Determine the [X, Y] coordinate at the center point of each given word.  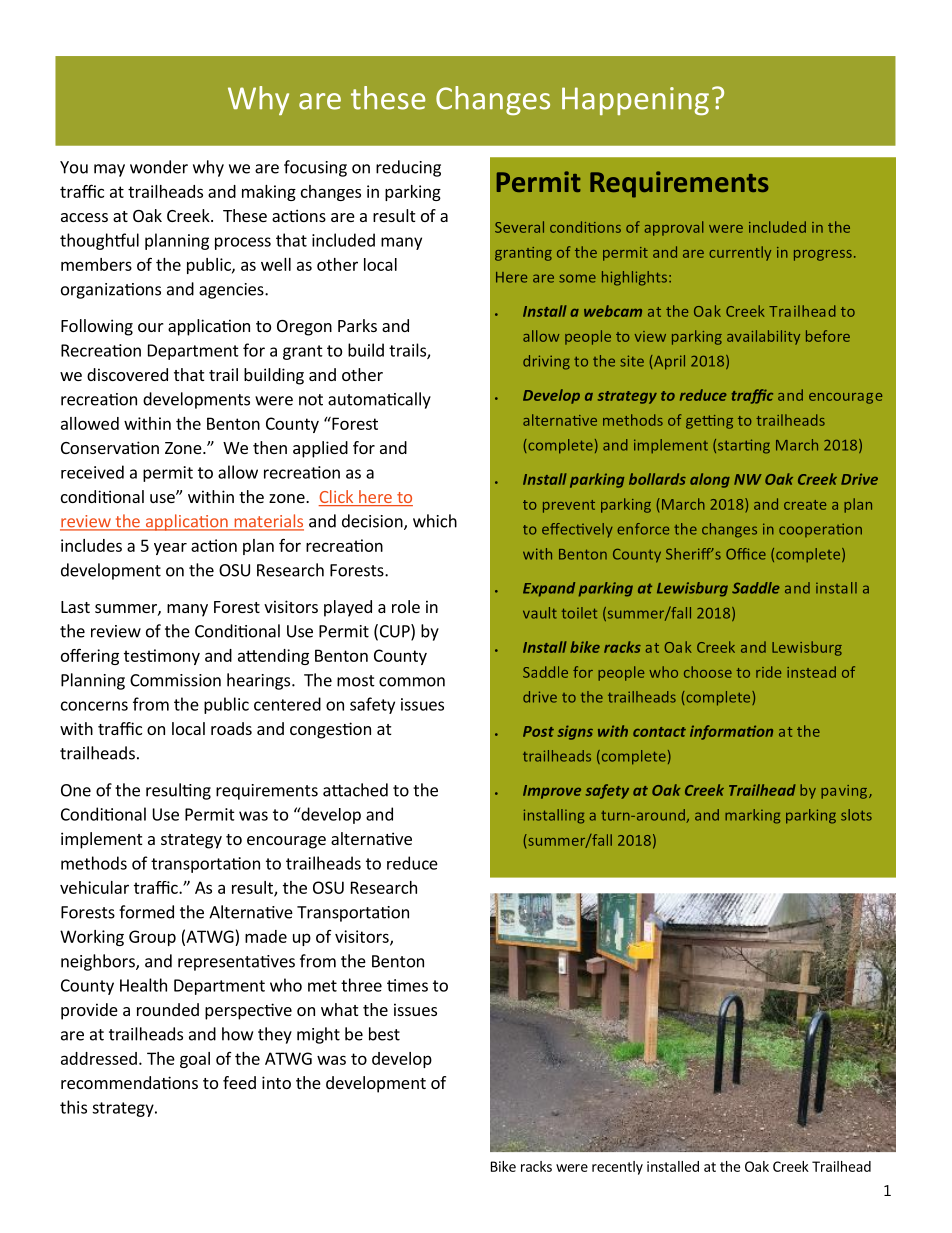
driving [546, 362]
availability [763, 337]
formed [146, 912]
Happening [635, 101]
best [384, 1034]
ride [768, 672]
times [407, 985]
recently [617, 1168]
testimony [162, 657]
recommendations [129, 1082]
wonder [159, 167]
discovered [127, 374]
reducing [408, 168]
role [406, 606]
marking [752, 816]
